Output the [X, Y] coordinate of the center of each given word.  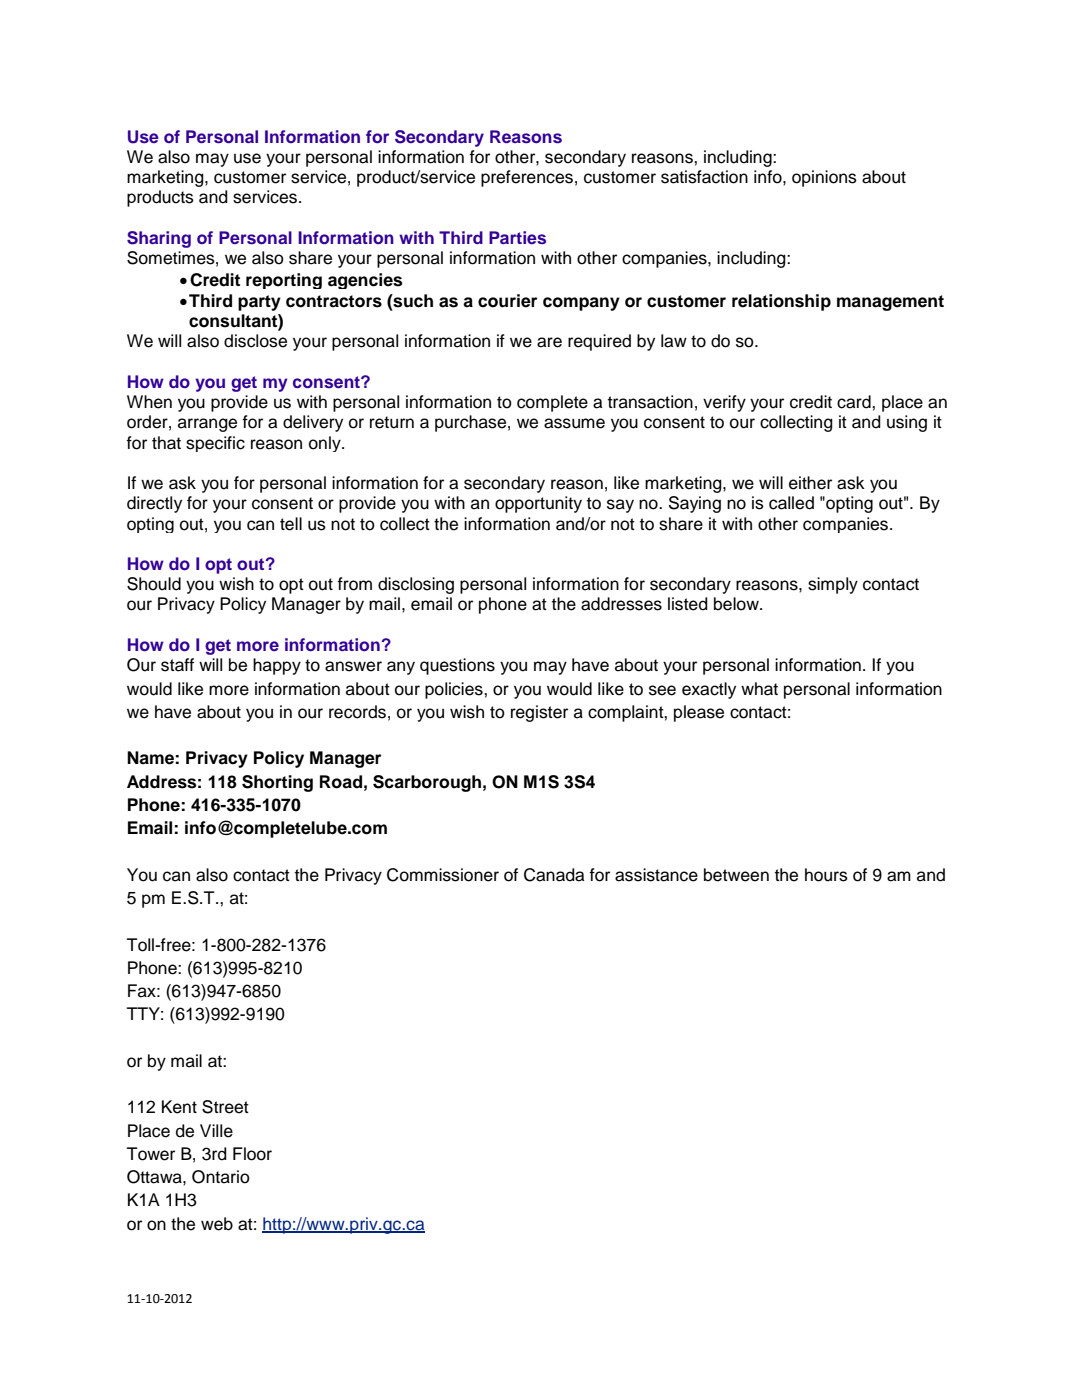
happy [277, 666]
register [539, 713]
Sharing [159, 239]
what [759, 689]
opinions [824, 178]
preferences [527, 178]
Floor [252, 1154]
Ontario [221, 1177]
